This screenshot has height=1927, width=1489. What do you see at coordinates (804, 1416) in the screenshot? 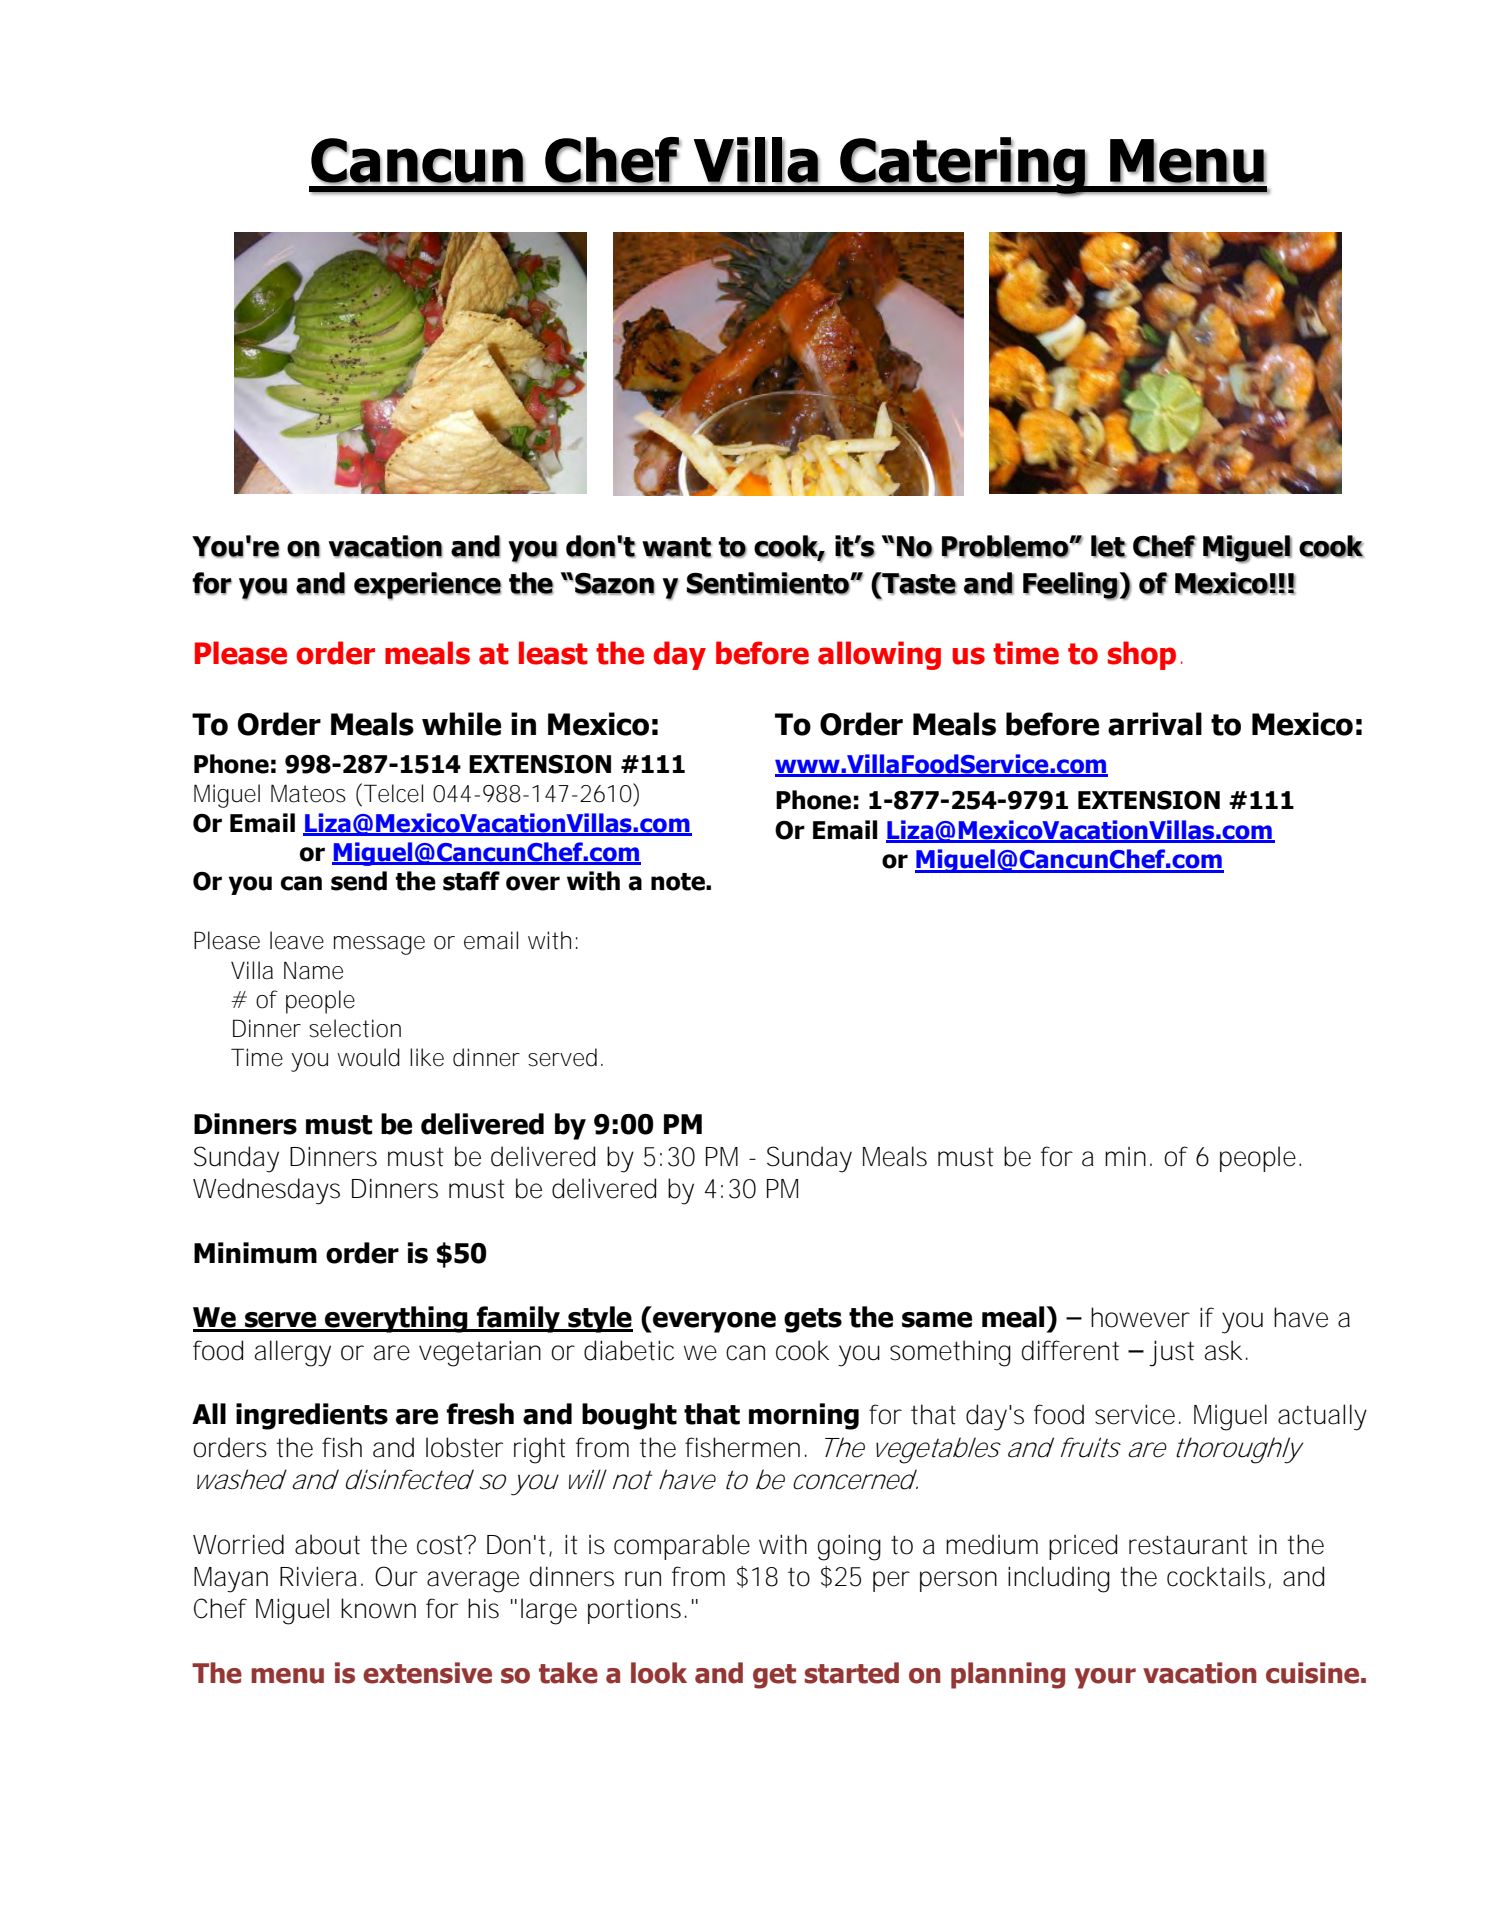
I see `morning` at bounding box center [804, 1416].
